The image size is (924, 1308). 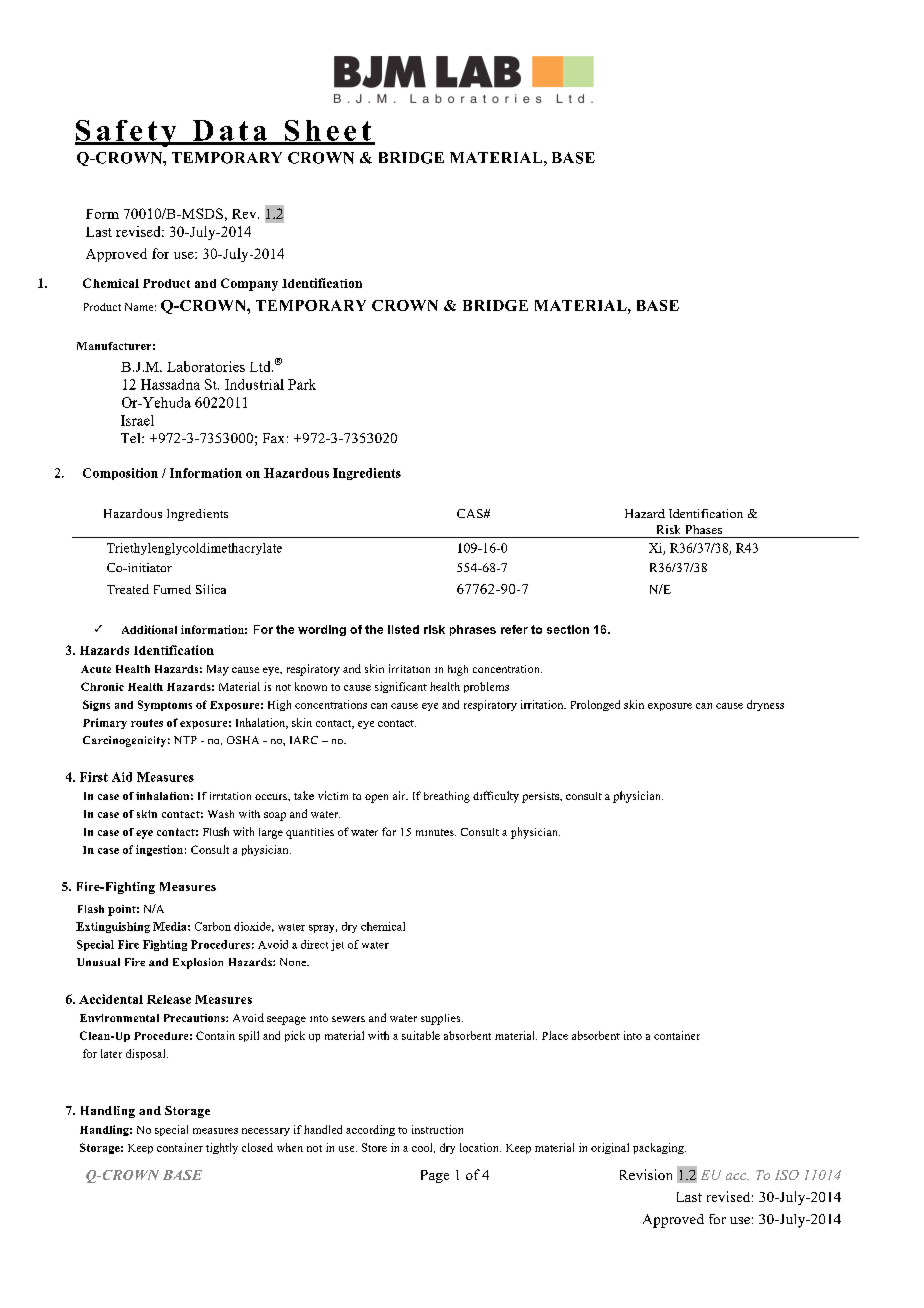 I want to click on Safety, so click(x=127, y=133).
